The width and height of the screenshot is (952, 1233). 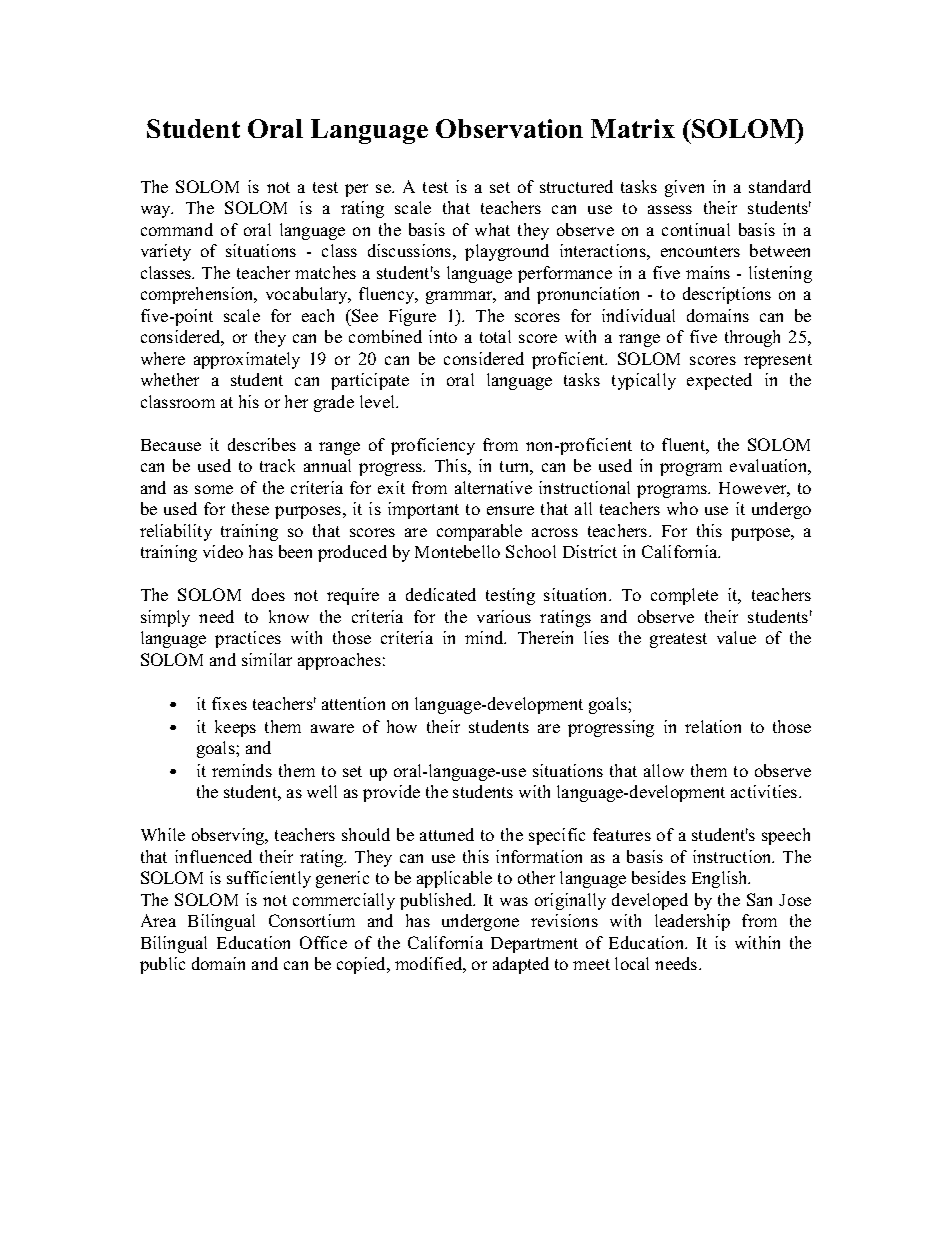 What do you see at coordinates (157, 211) in the screenshot?
I see `way` at bounding box center [157, 211].
